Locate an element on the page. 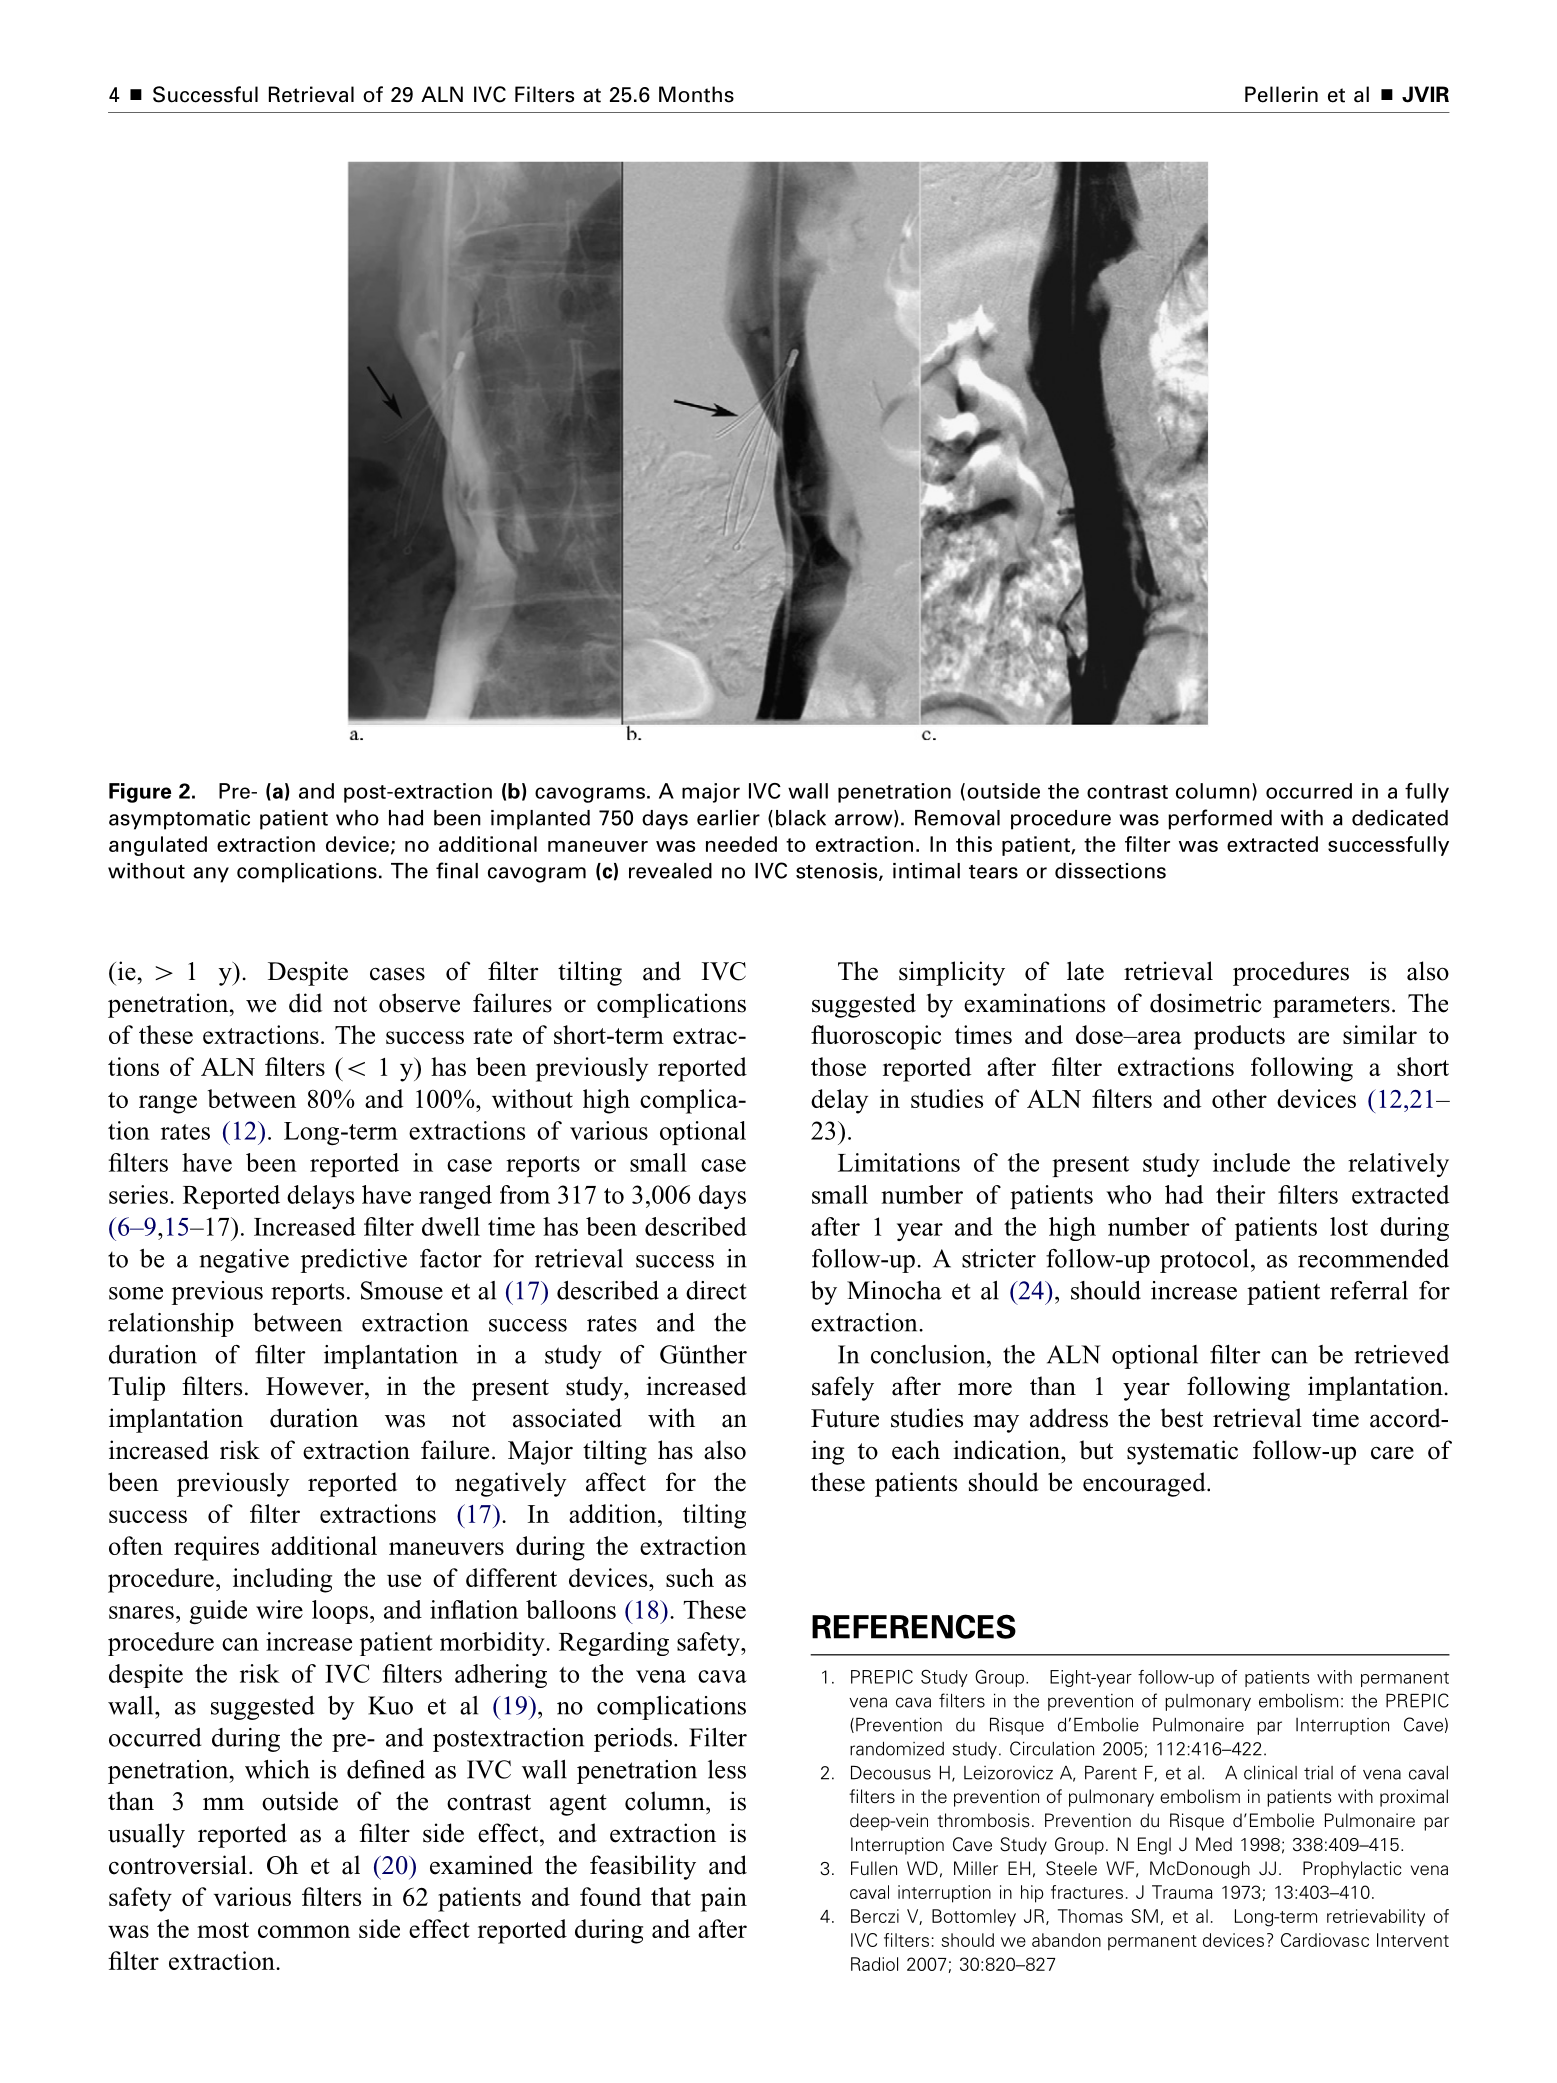  products is located at coordinates (1239, 1037).
